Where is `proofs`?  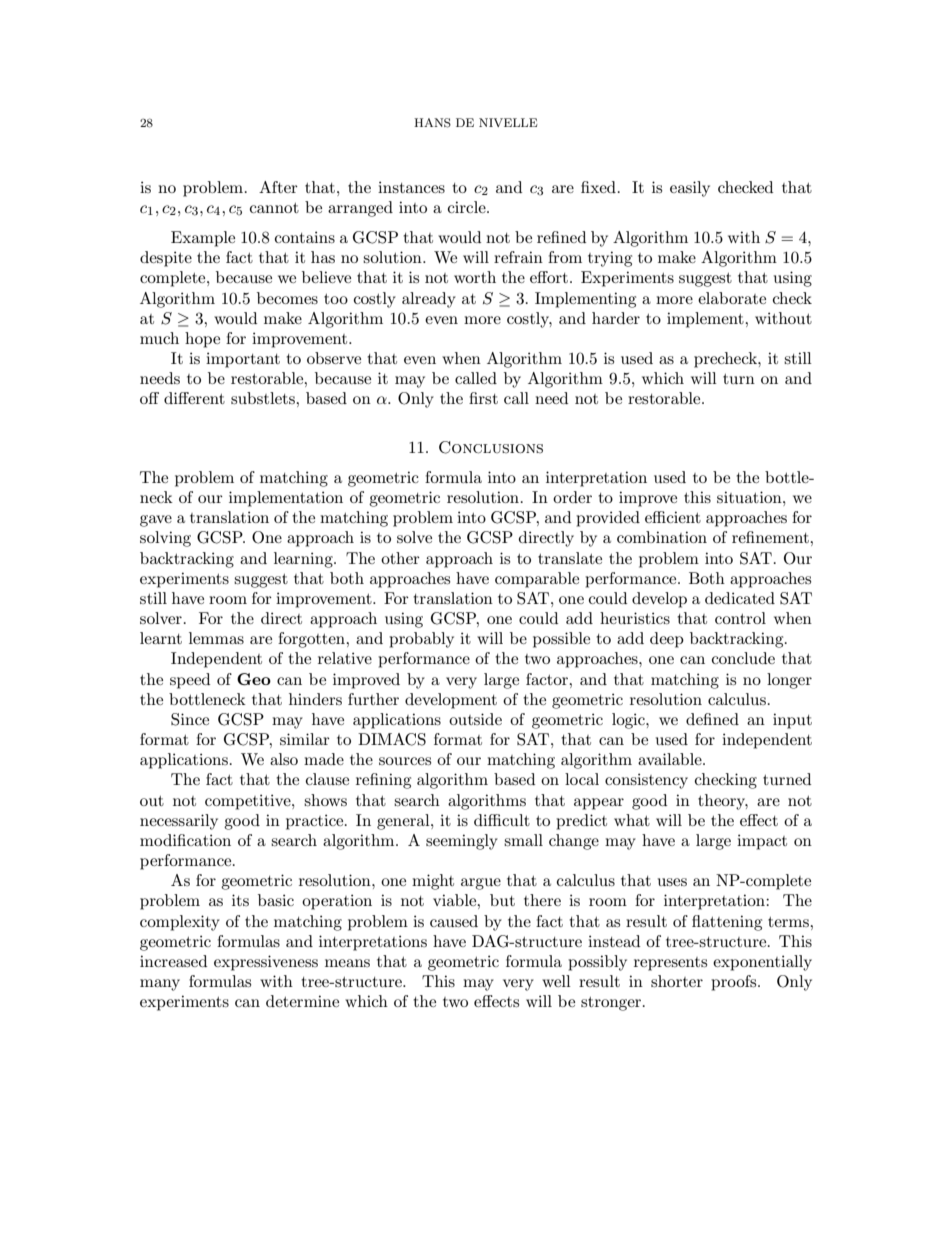
proofs is located at coordinates (735, 983).
